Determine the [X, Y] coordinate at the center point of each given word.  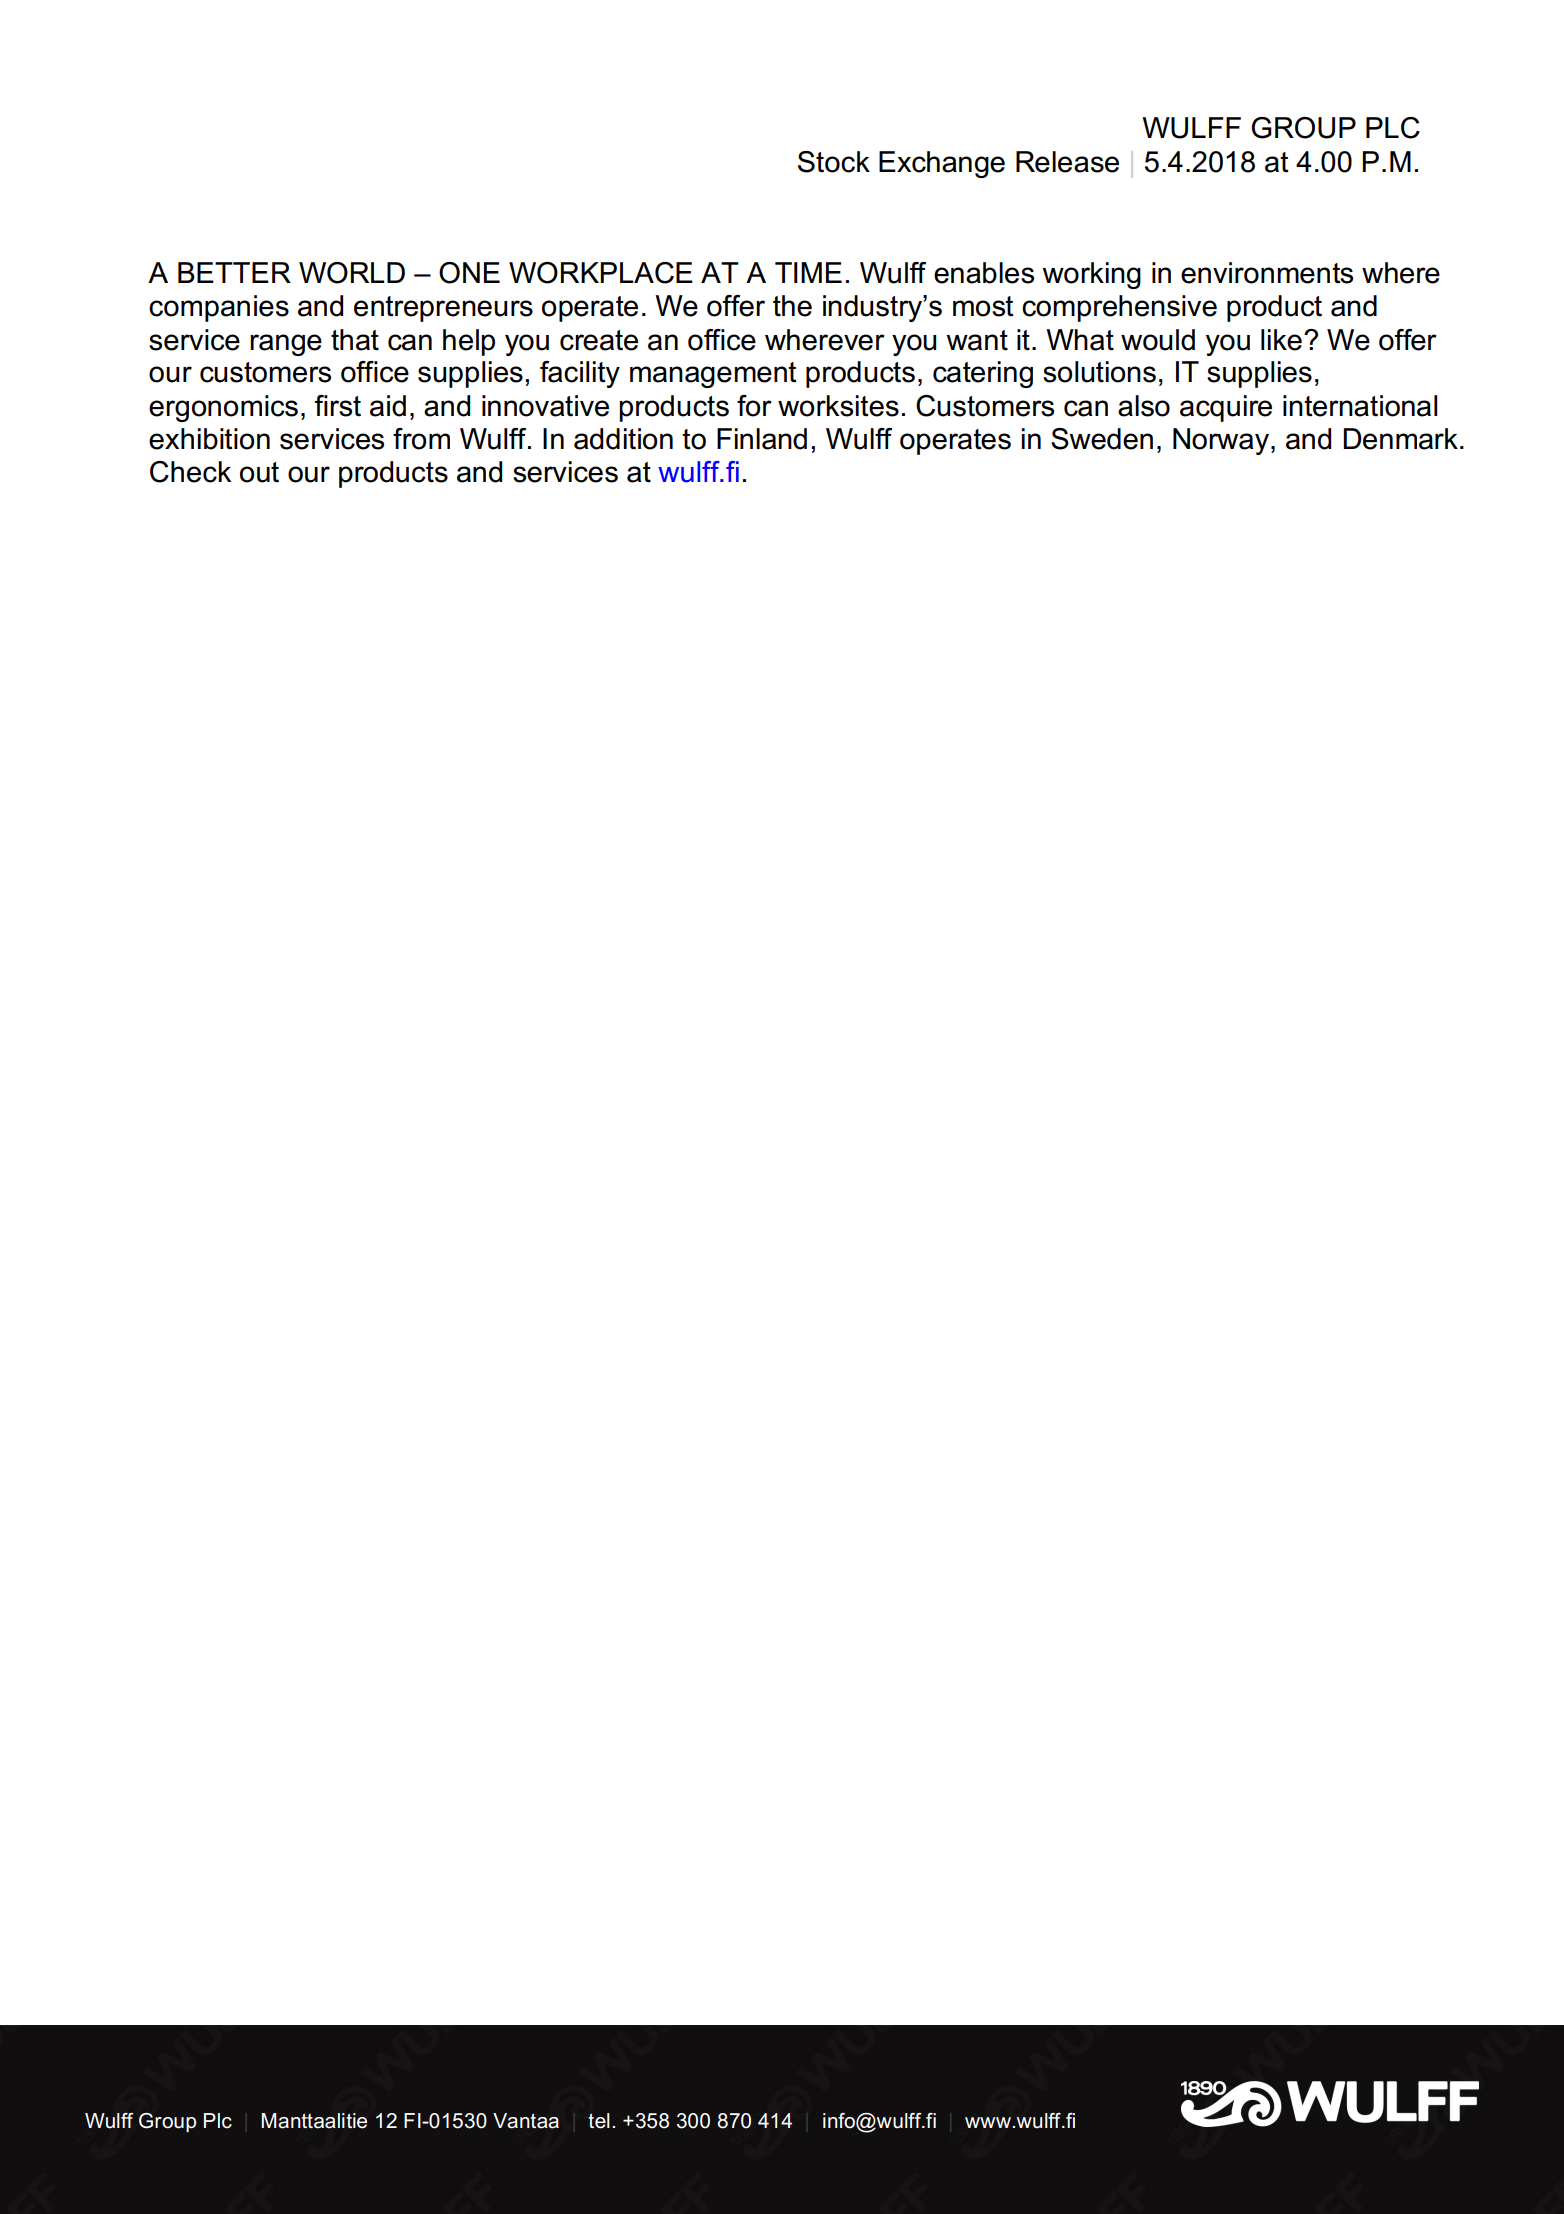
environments [1267, 273]
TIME [808, 272]
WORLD [352, 273]
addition [623, 439]
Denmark [1400, 439]
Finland [762, 439]
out [259, 472]
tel [599, 2121]
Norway [1221, 441]
